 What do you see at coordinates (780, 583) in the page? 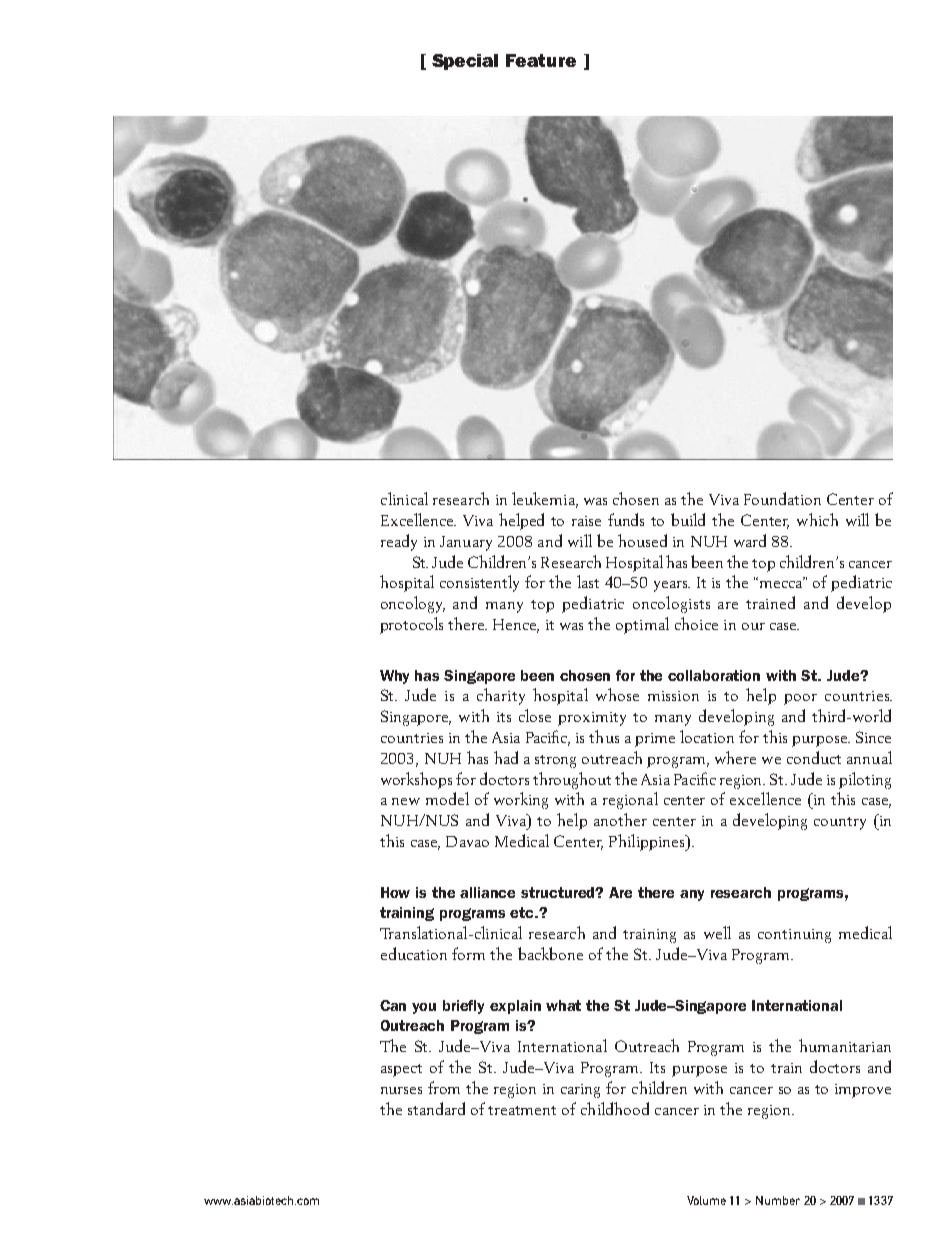
I see `mecca` at bounding box center [780, 583].
